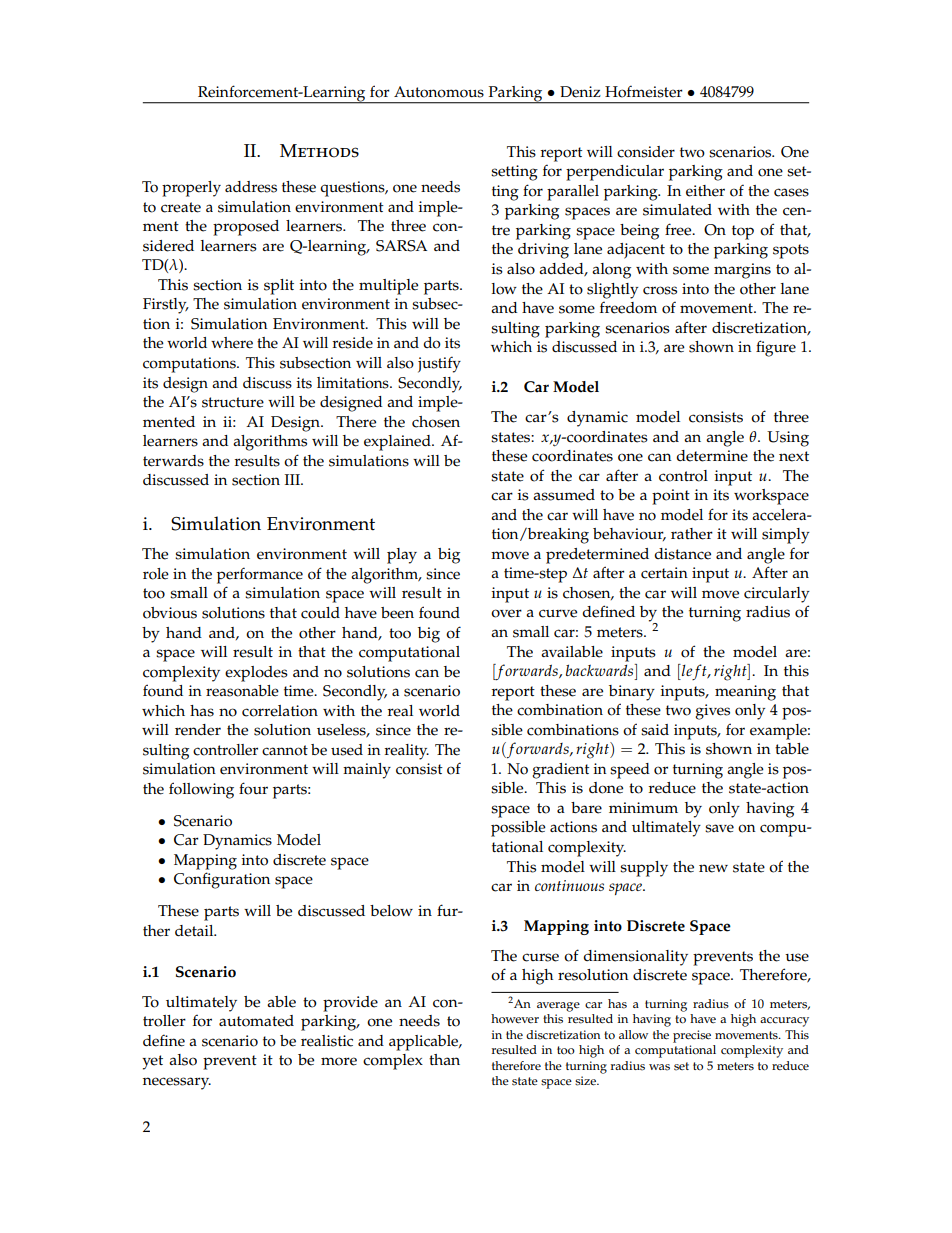 This document has width=952, height=1233. I want to click on distance, so click(682, 554).
